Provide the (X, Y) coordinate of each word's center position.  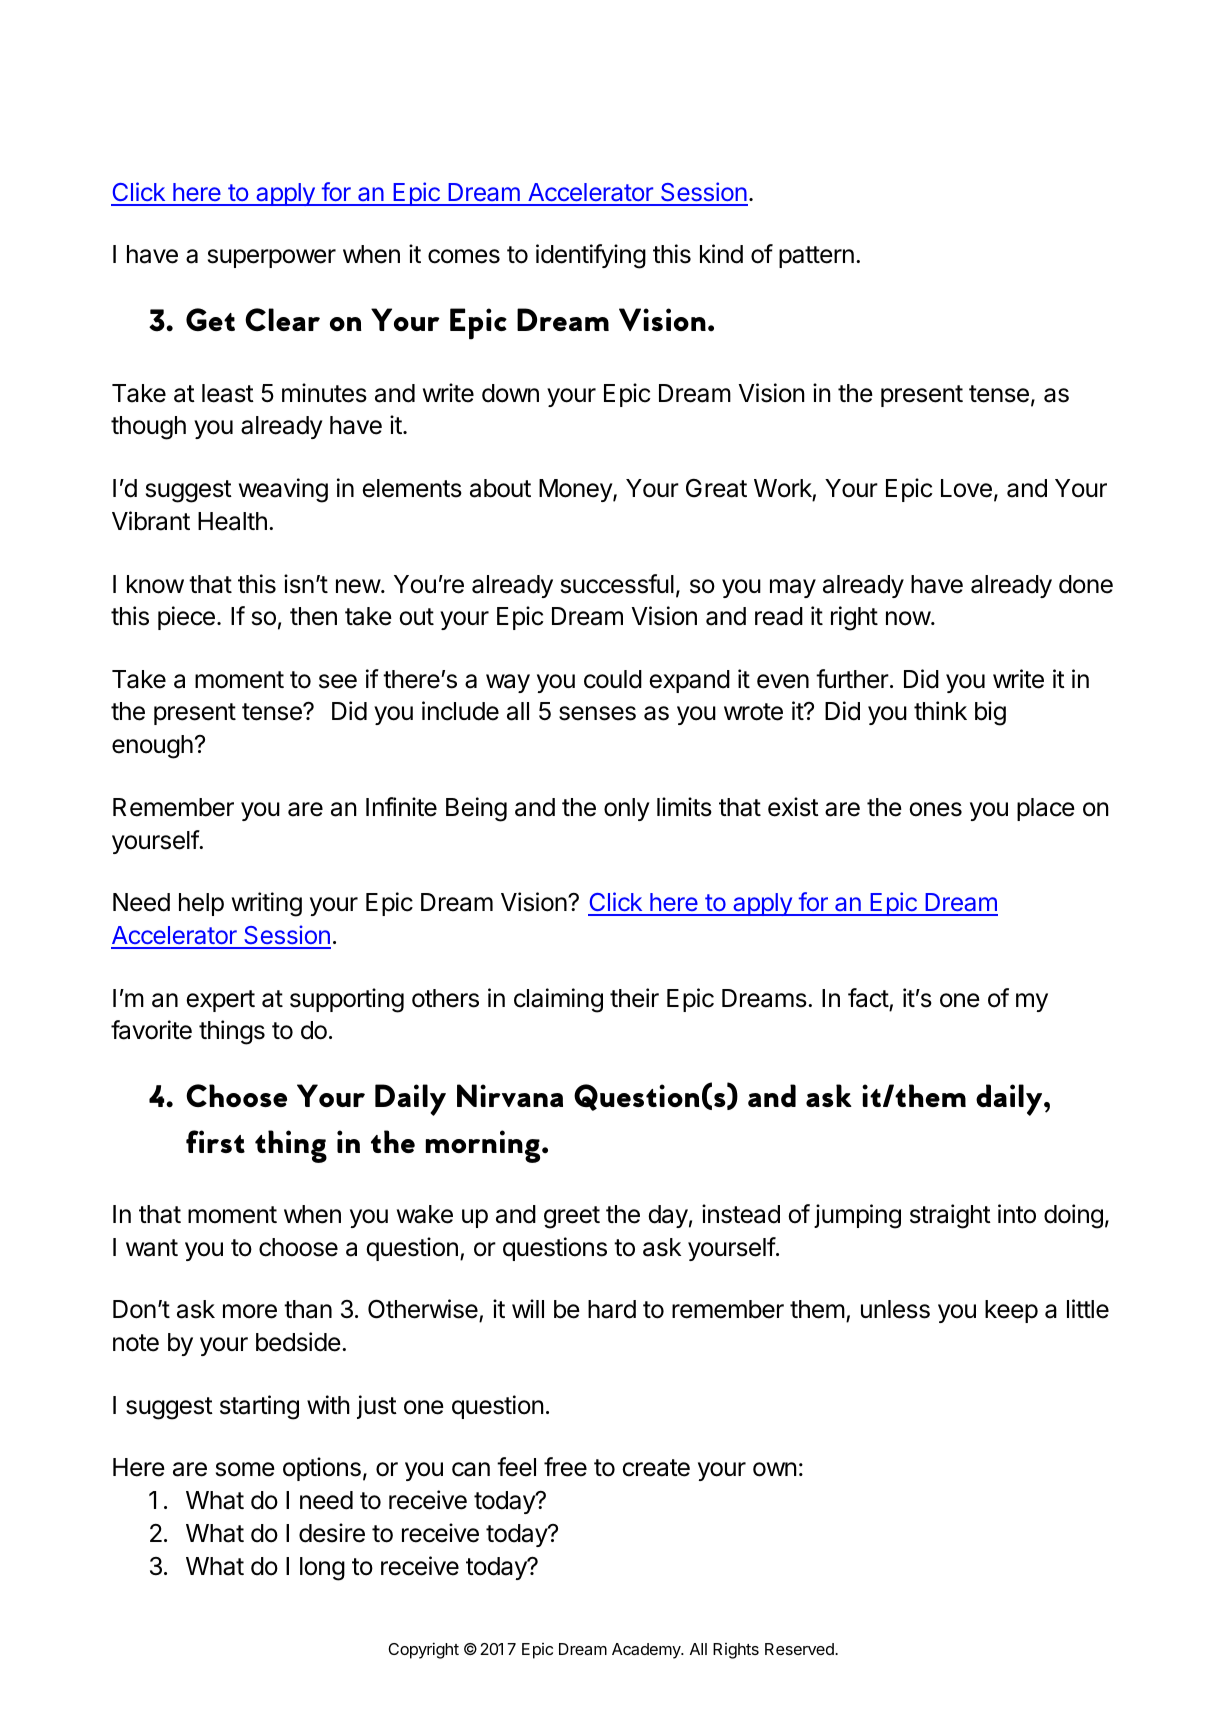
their (634, 998)
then (313, 616)
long (322, 1569)
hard (612, 1309)
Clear (282, 319)
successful (617, 584)
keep (1011, 1311)
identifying (591, 256)
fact (868, 998)
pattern (816, 257)
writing (267, 904)
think (940, 710)
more (250, 1311)
